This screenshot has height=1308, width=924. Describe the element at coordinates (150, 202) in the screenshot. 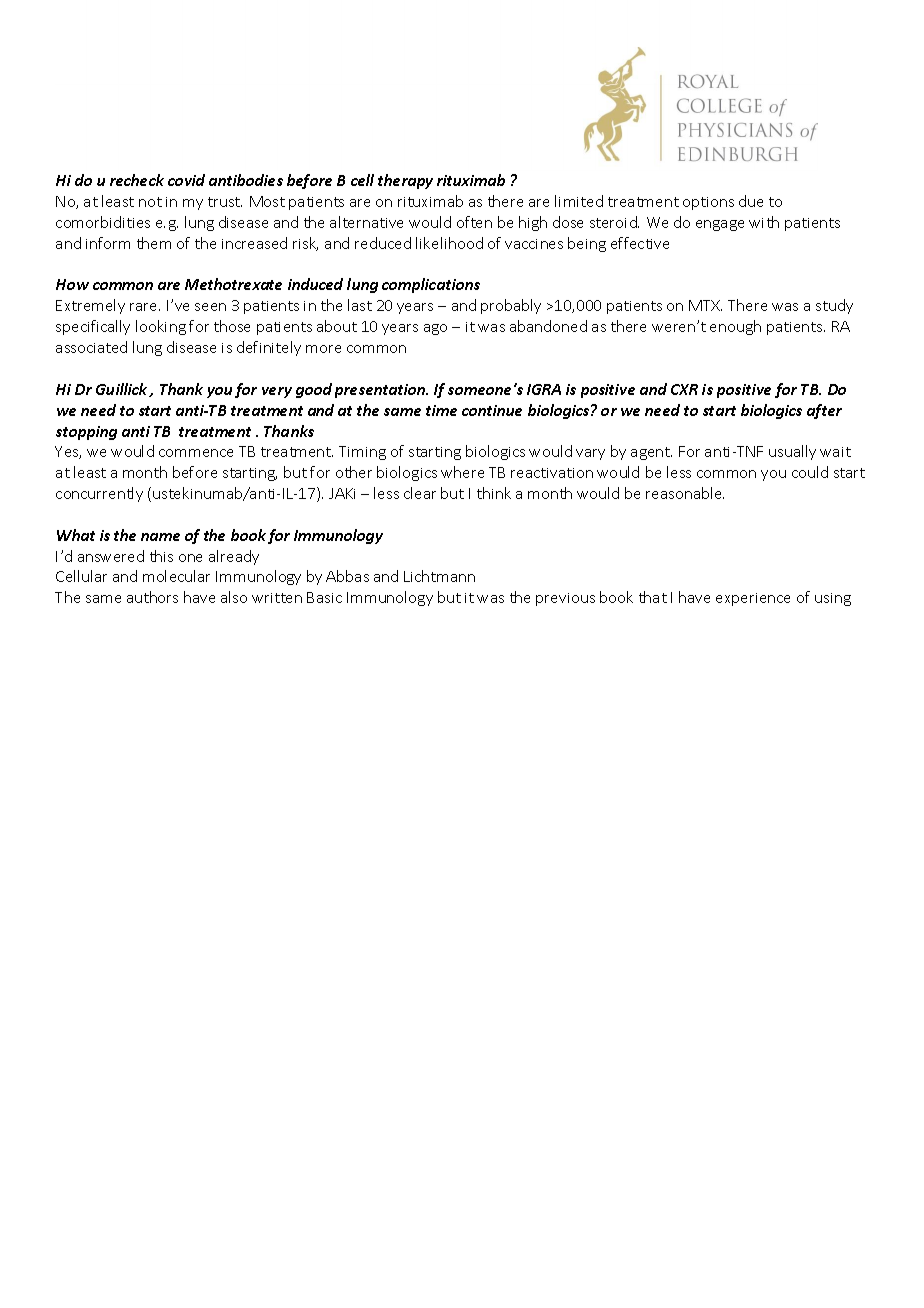

I see `not` at that location.
